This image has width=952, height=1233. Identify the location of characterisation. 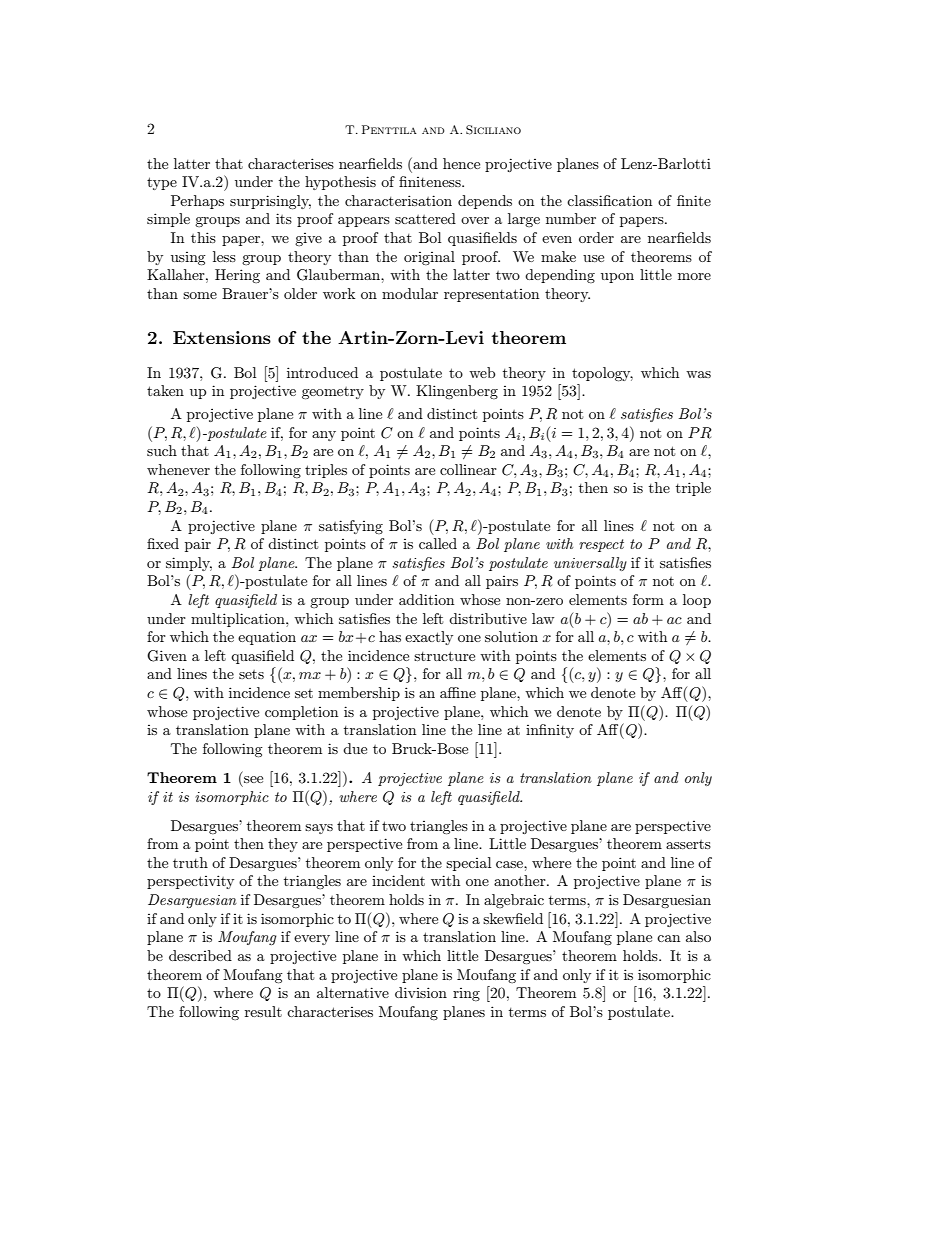
(398, 200).
